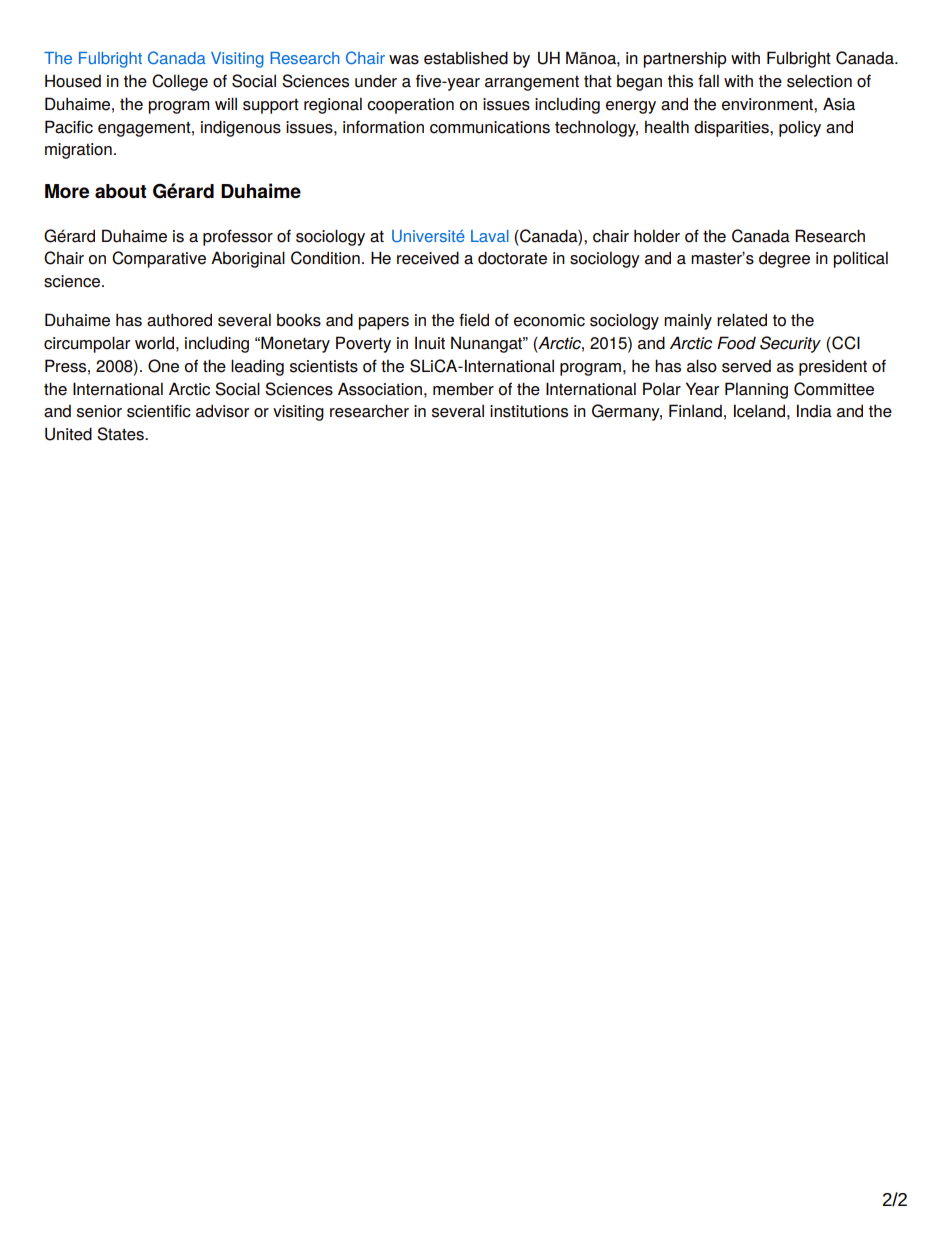 The height and width of the screenshot is (1233, 952). Describe the element at coordinates (784, 259) in the screenshot. I see `degree` at that location.
